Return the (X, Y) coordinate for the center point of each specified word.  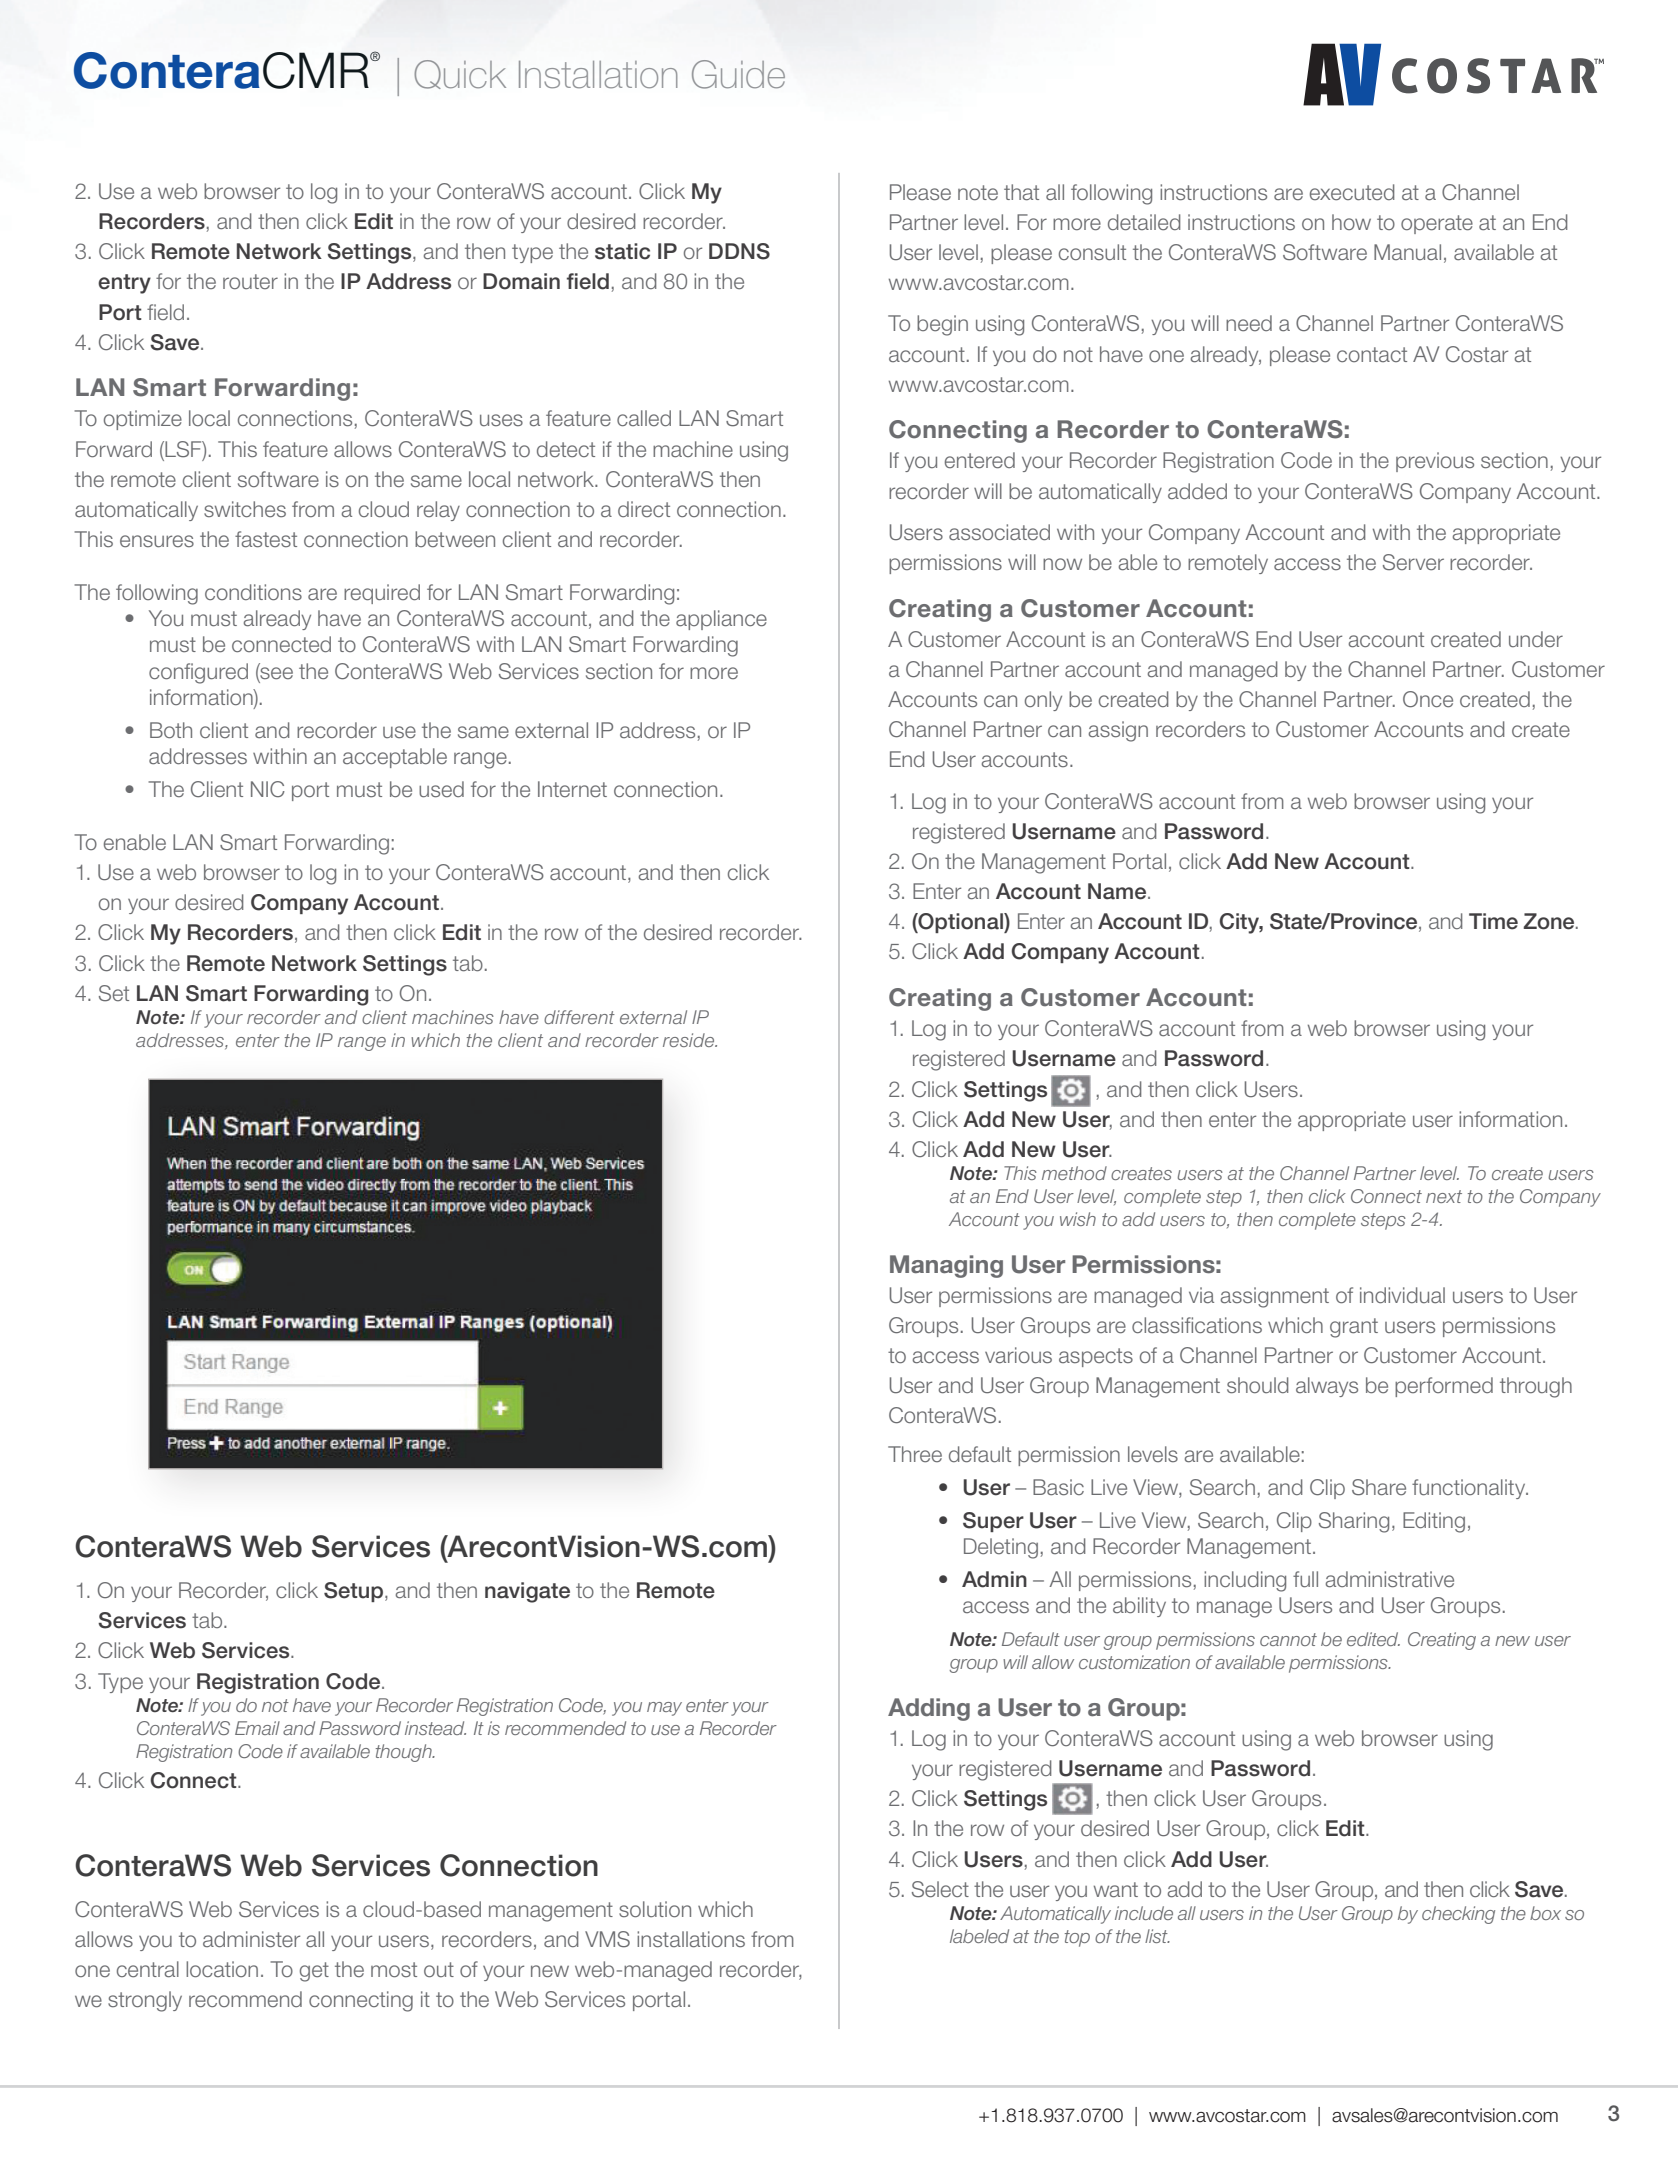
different (579, 1017)
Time (1493, 921)
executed (1352, 192)
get (314, 1972)
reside (690, 1040)
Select (940, 1889)
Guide (738, 74)
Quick (460, 74)
